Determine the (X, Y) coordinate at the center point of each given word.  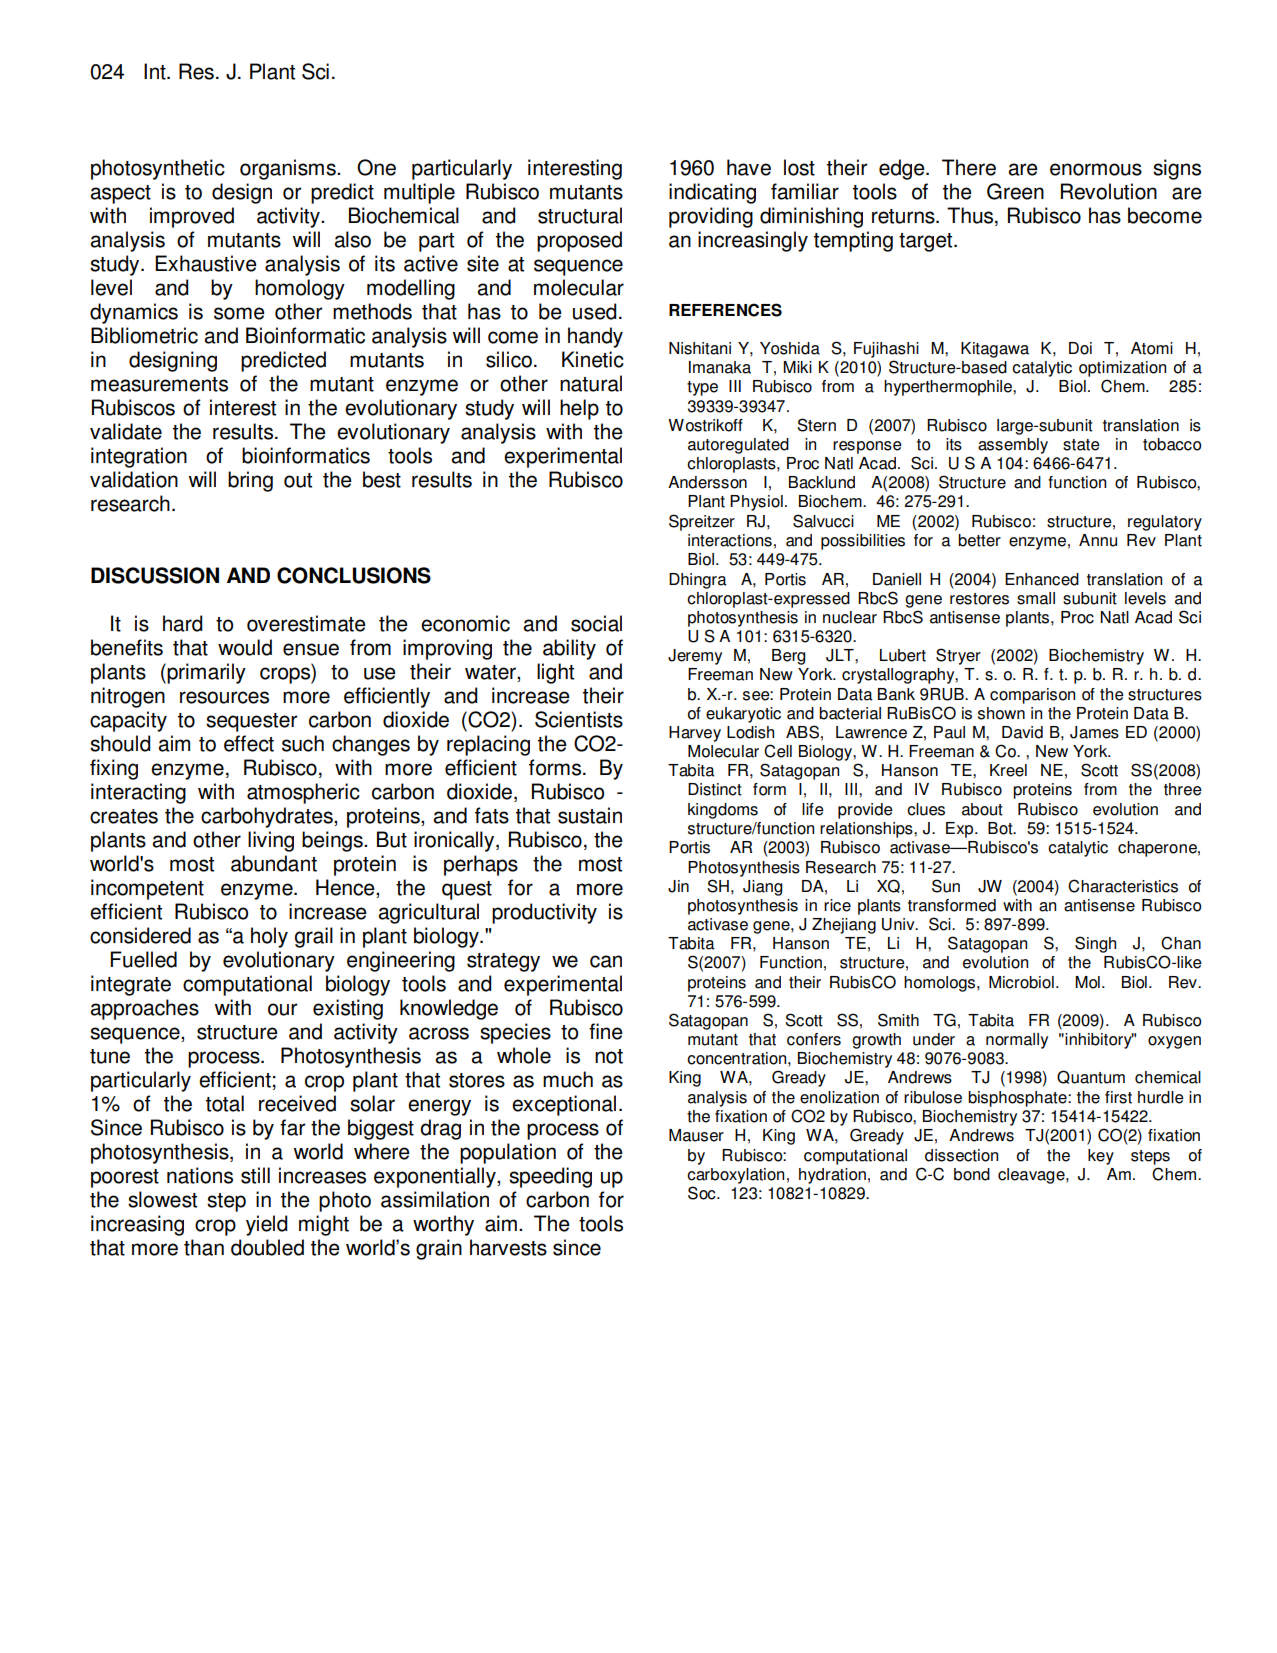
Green (1015, 191)
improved (192, 217)
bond (972, 1174)
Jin (678, 886)
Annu (1098, 540)
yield (266, 1225)
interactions (730, 540)
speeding (550, 1177)
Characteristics (1123, 886)
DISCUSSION (155, 575)
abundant (274, 863)
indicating (712, 193)
